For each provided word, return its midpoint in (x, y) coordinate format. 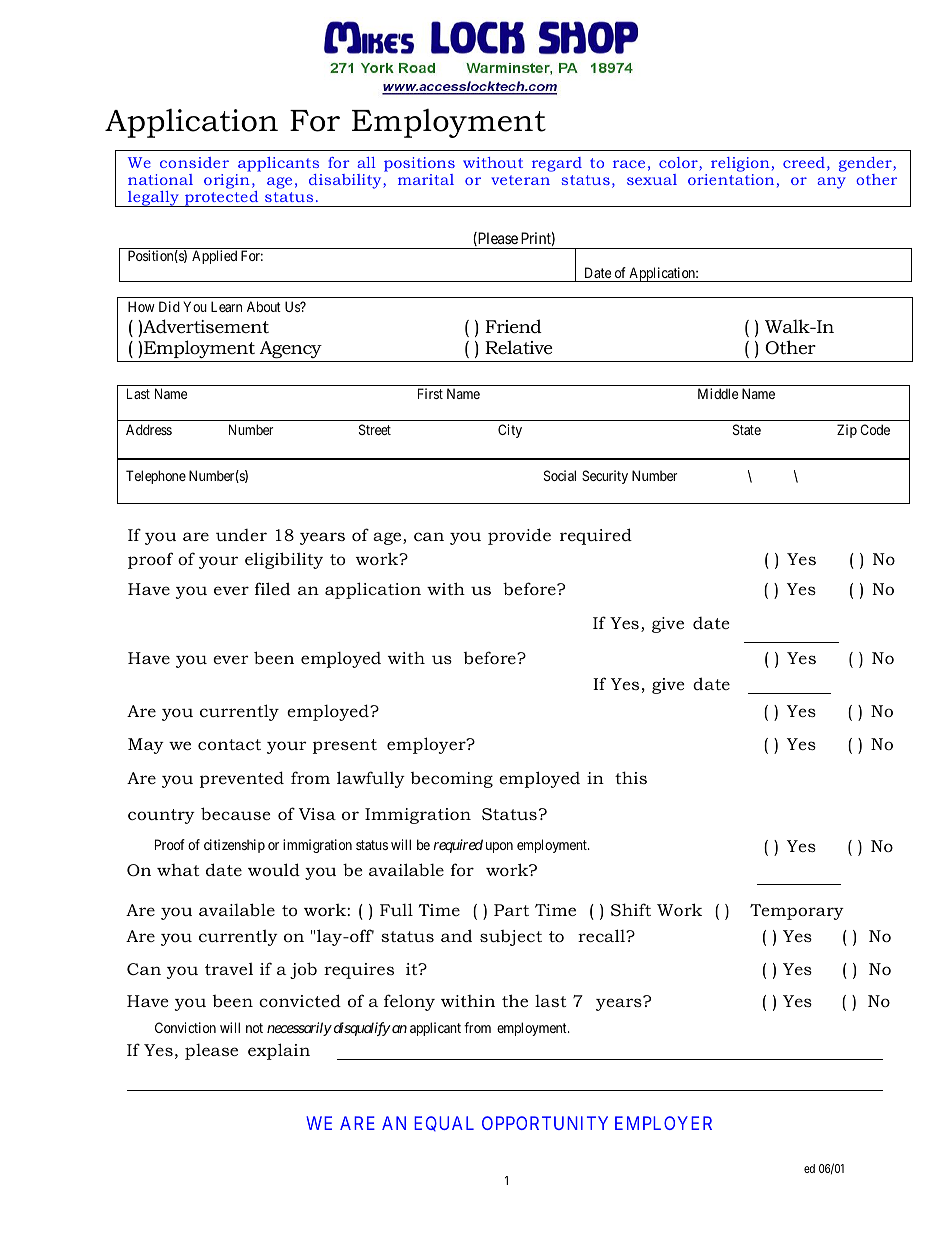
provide (519, 536)
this (631, 777)
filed (272, 588)
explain (279, 1051)
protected (222, 199)
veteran (520, 180)
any (831, 183)
